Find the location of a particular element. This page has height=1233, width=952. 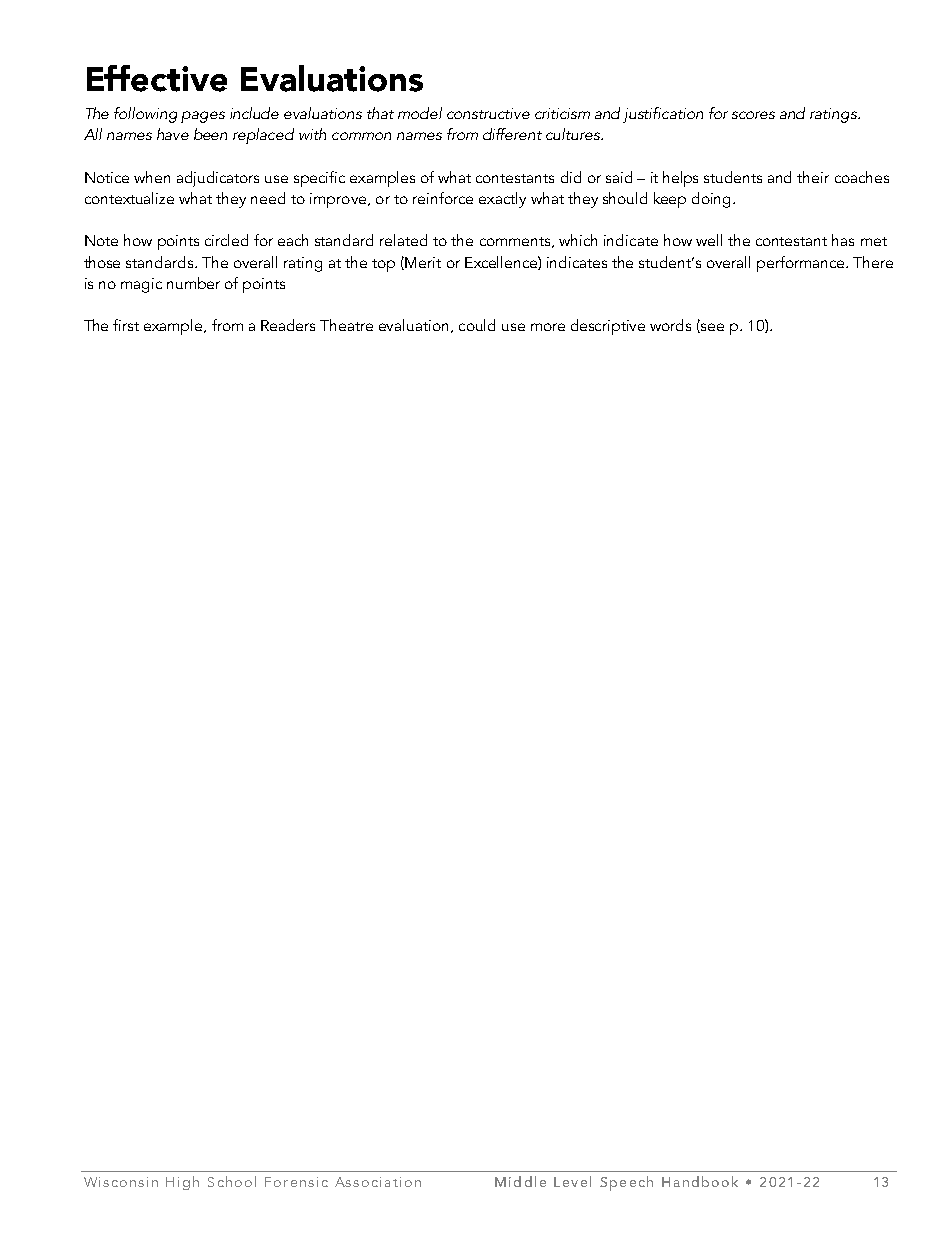

exactly is located at coordinates (502, 200).
